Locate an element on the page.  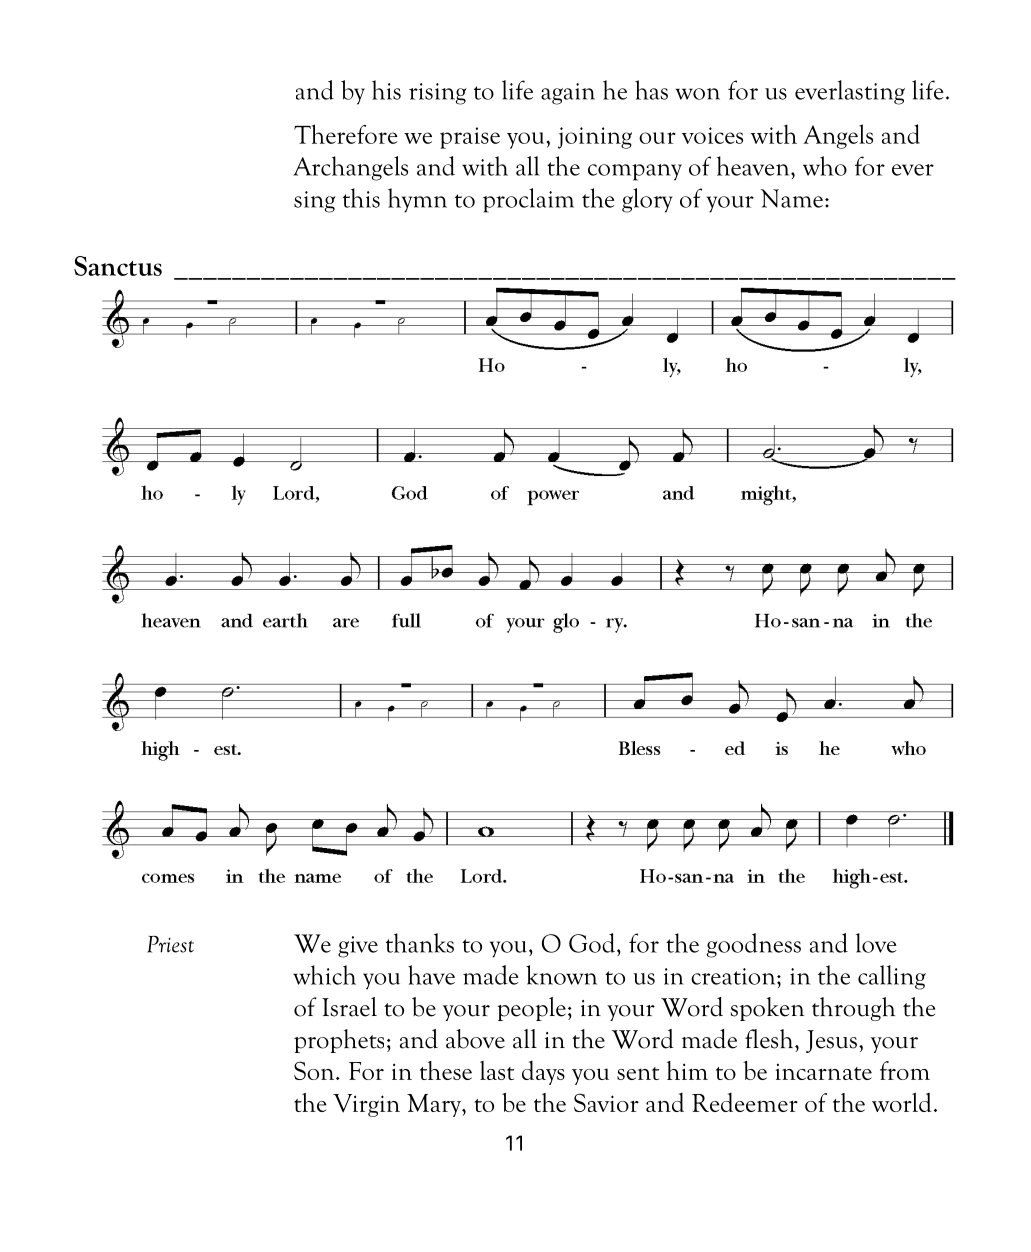
Therefore is located at coordinates (346, 134).
